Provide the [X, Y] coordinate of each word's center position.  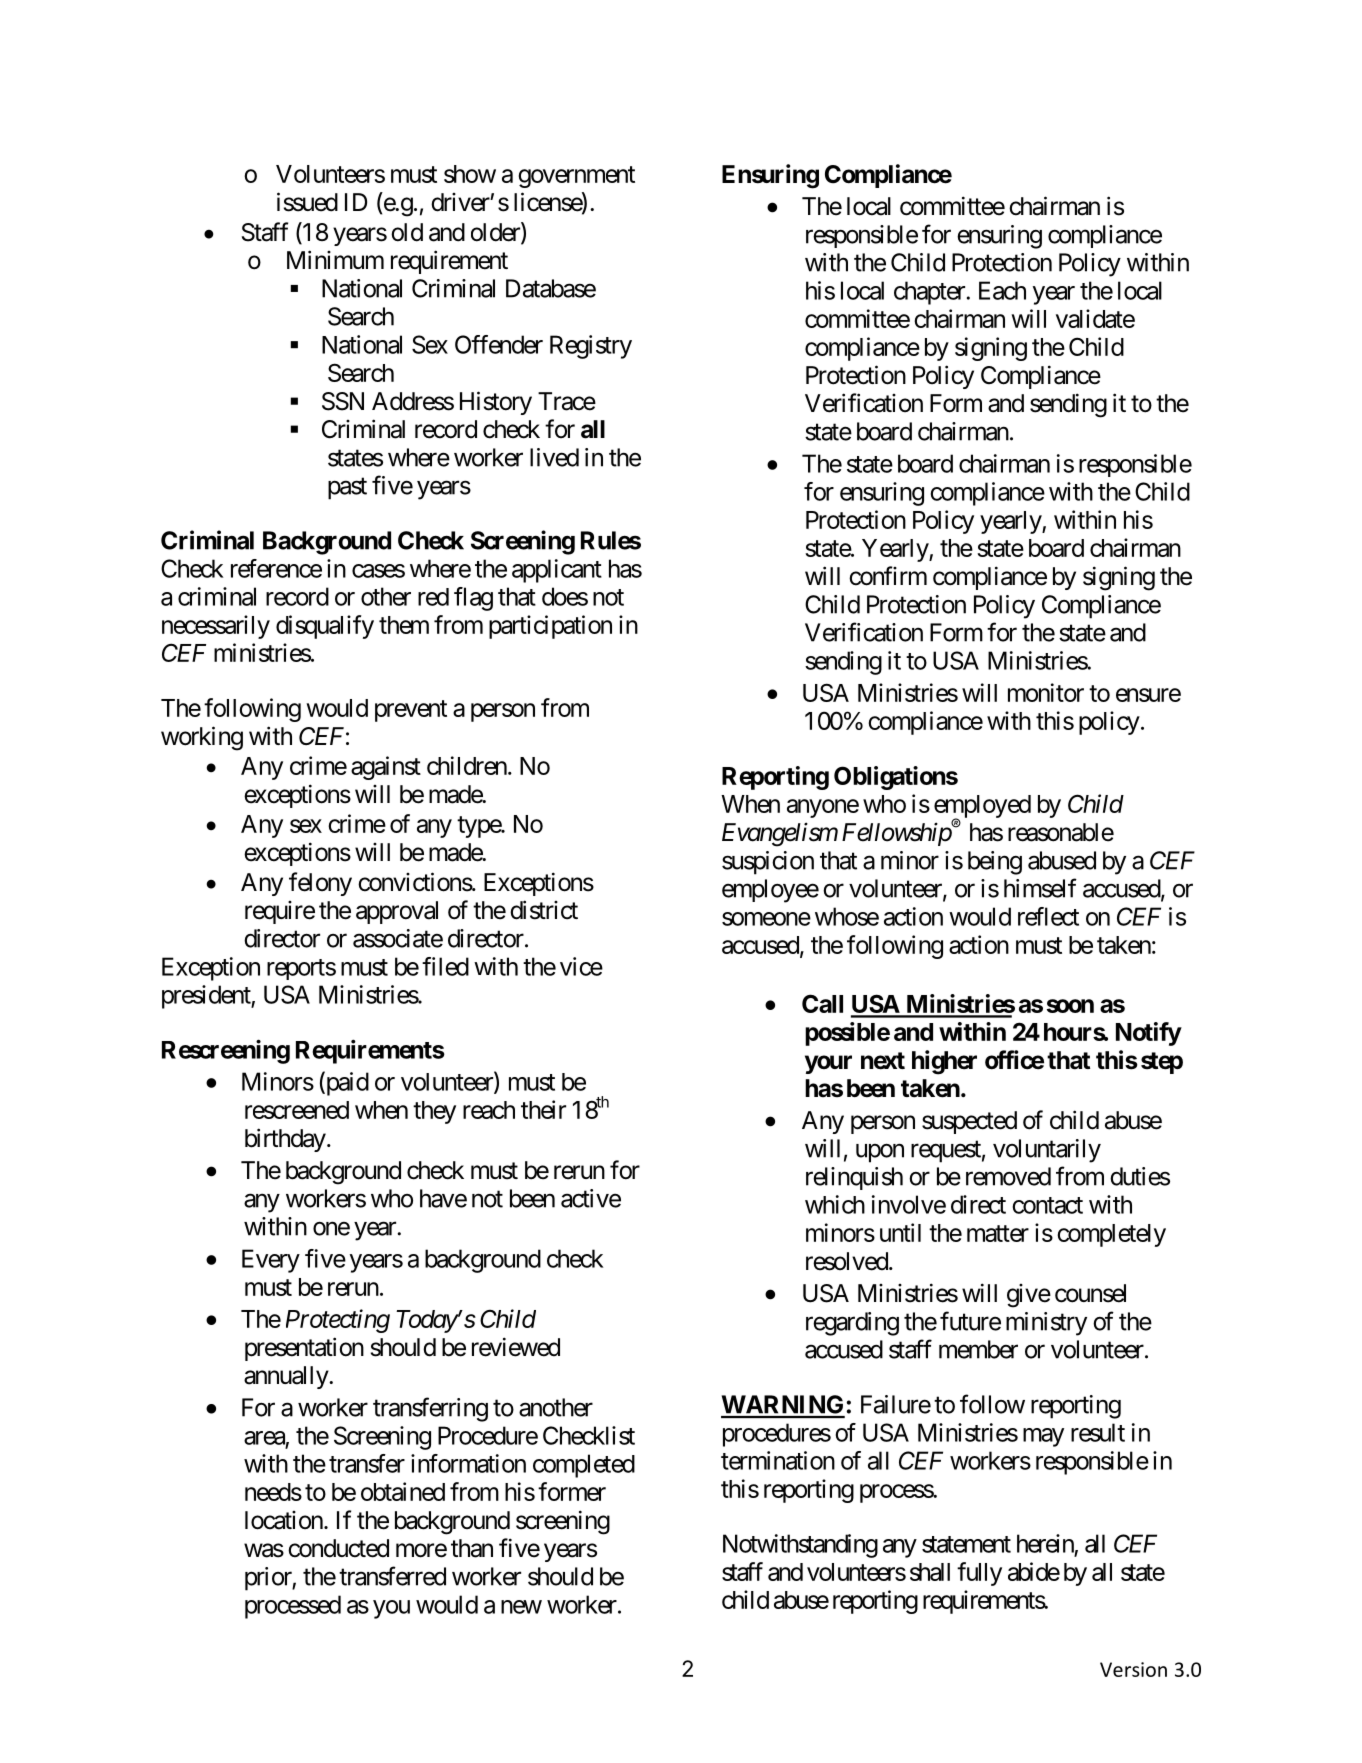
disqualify [325, 627]
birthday [285, 1140]
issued [307, 202]
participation [550, 627]
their [543, 1109]
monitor [1046, 692]
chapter [929, 293]
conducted [338, 1548]
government [576, 177]
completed [584, 1466]
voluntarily [1047, 1151]
